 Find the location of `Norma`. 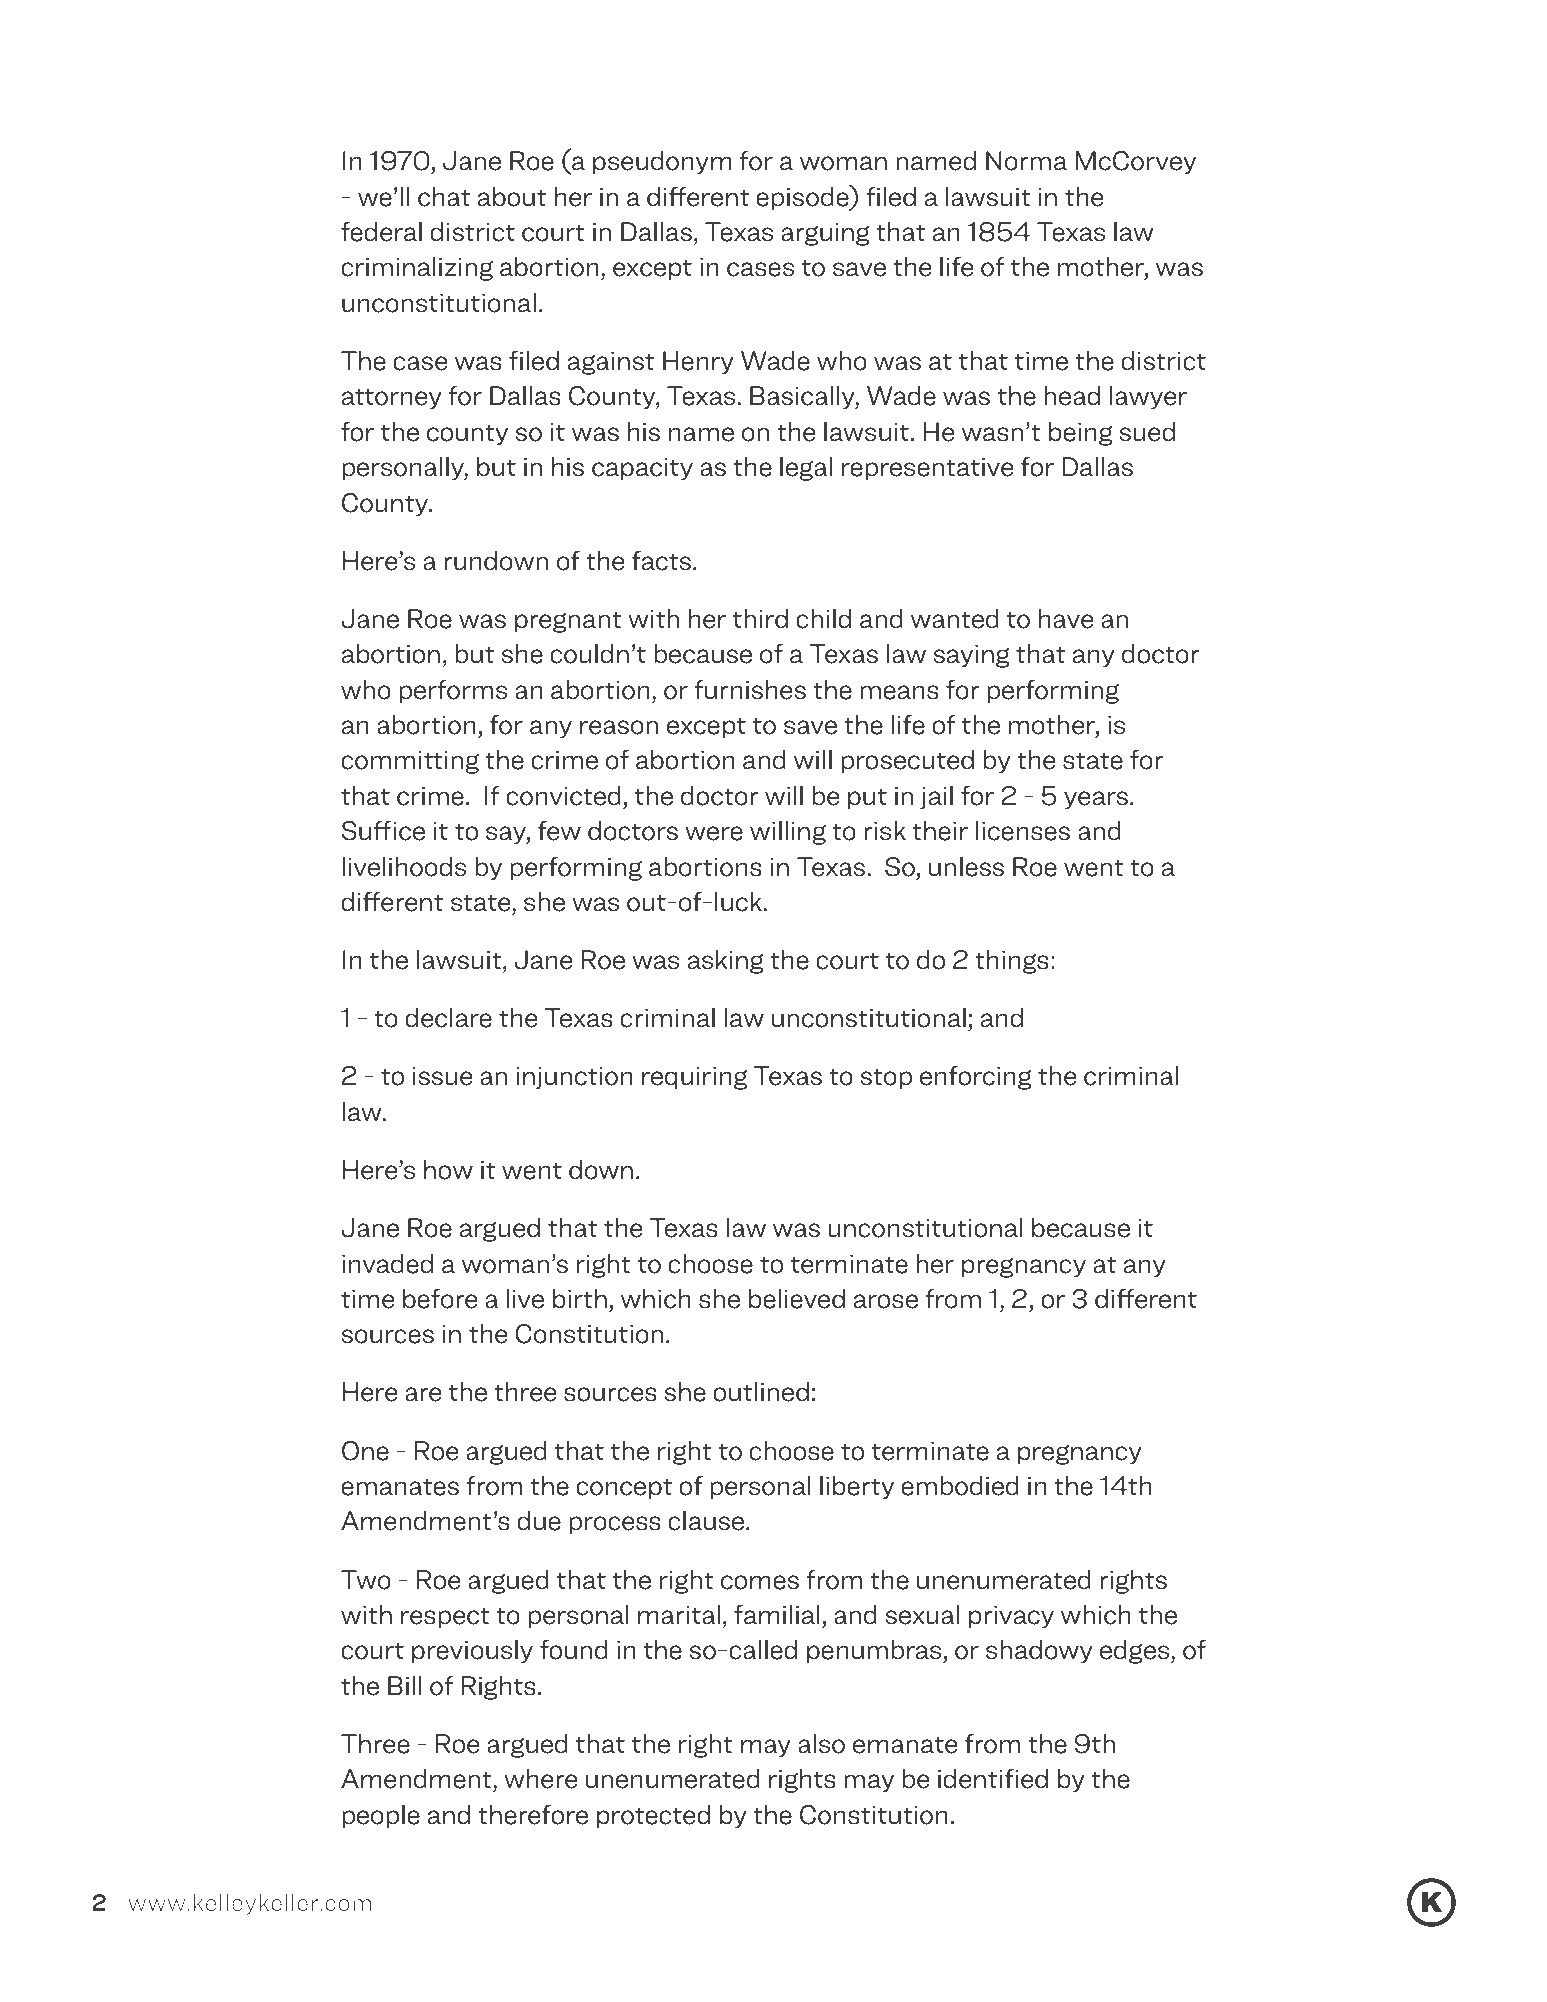

Norma is located at coordinates (1026, 161).
